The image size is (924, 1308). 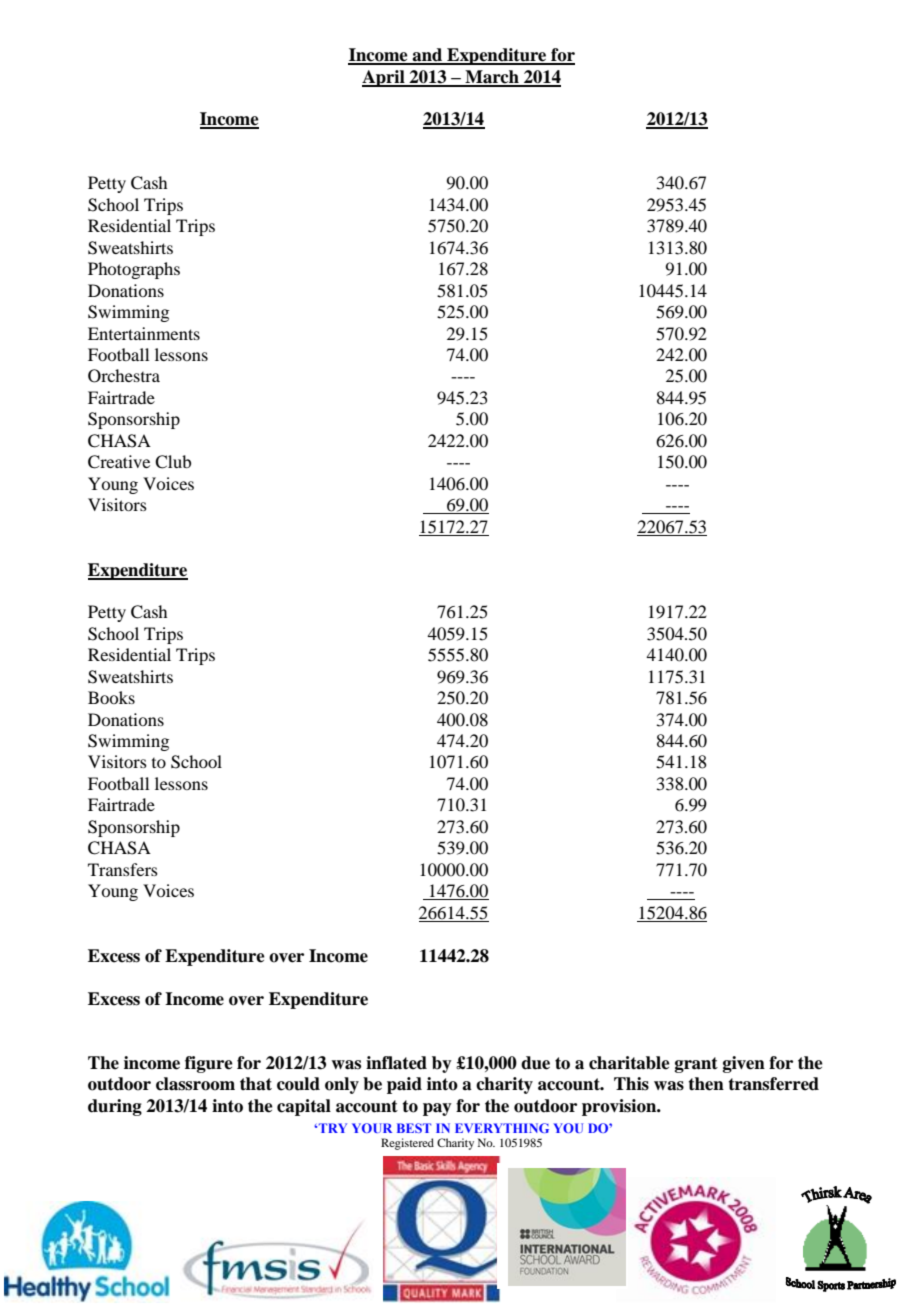 I want to click on Club, so click(x=173, y=462).
